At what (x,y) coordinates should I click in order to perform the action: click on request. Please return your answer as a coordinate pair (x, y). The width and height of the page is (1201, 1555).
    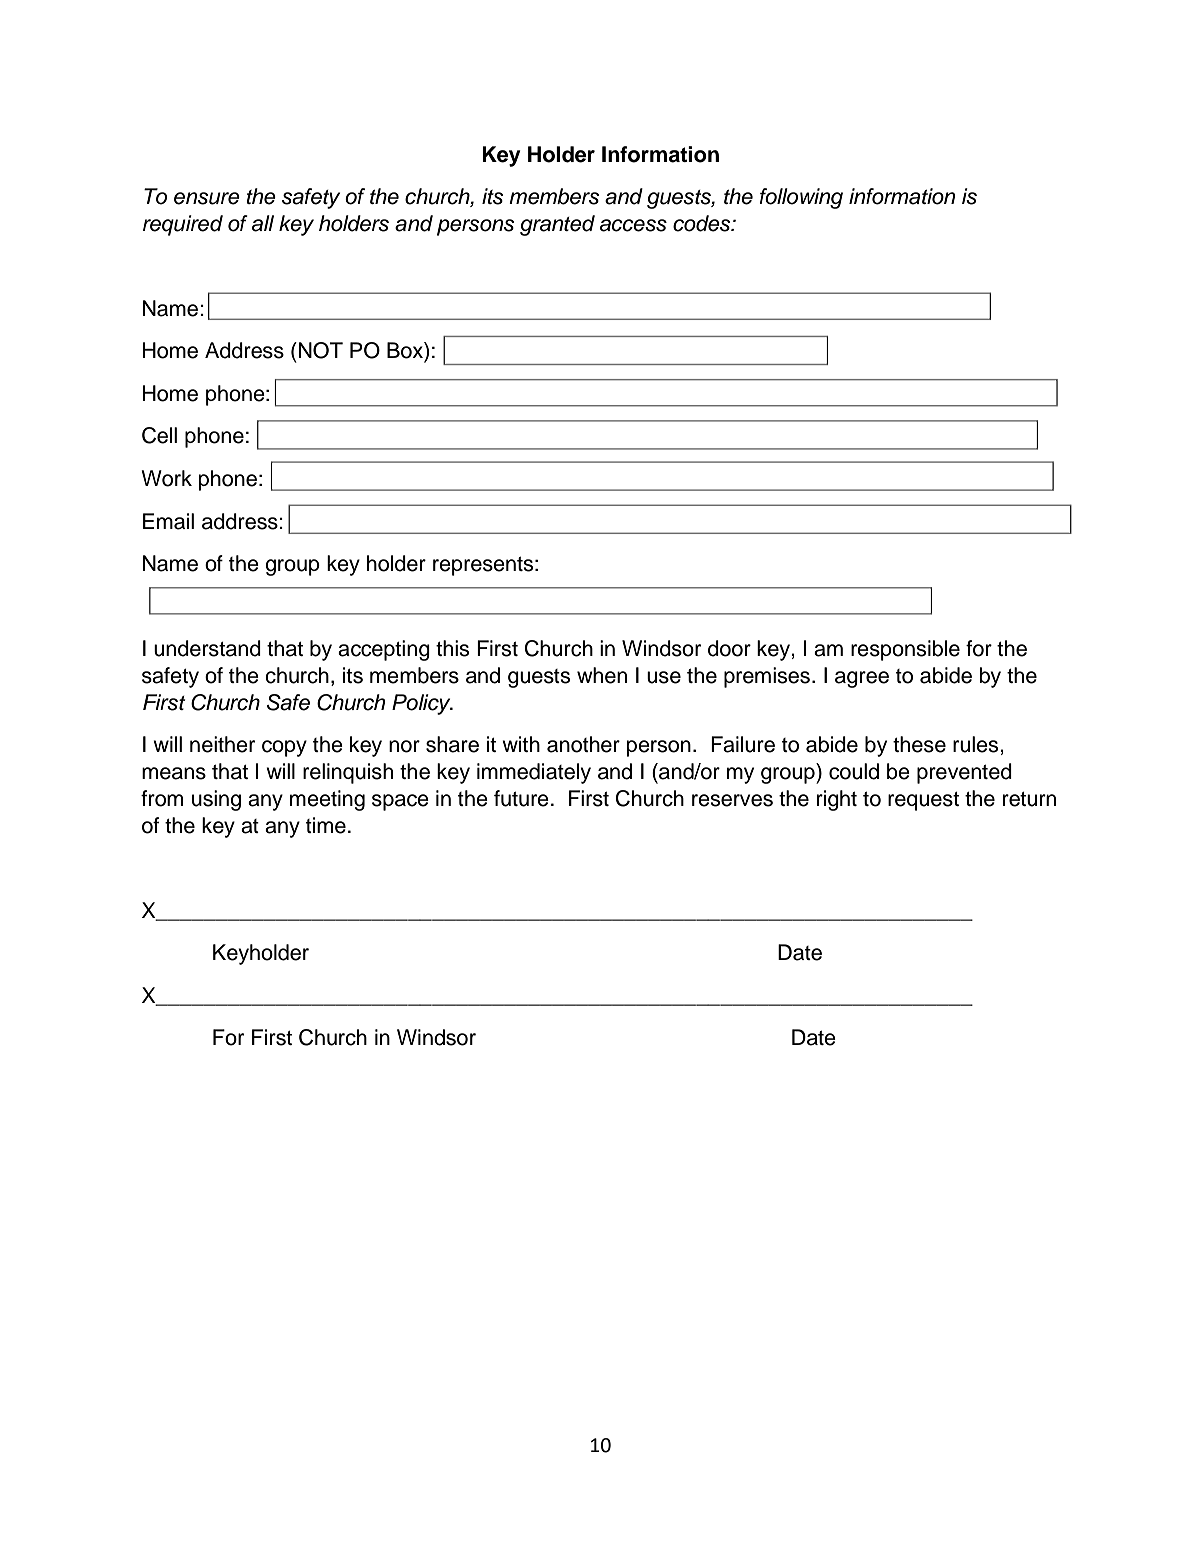
    Looking at the image, I should click on (923, 801).
